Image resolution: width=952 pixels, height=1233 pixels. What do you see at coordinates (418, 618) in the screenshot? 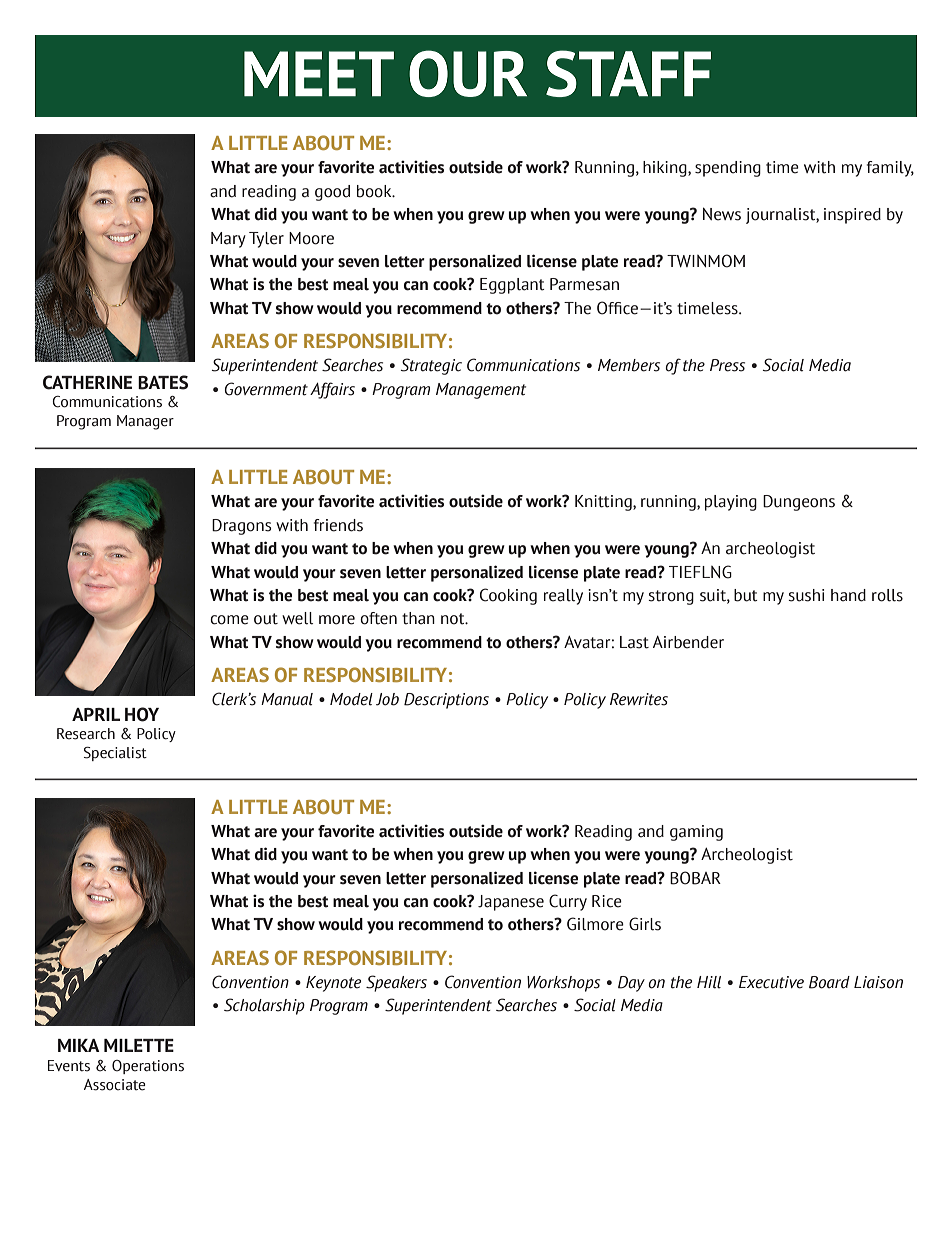
I see `than` at bounding box center [418, 618].
